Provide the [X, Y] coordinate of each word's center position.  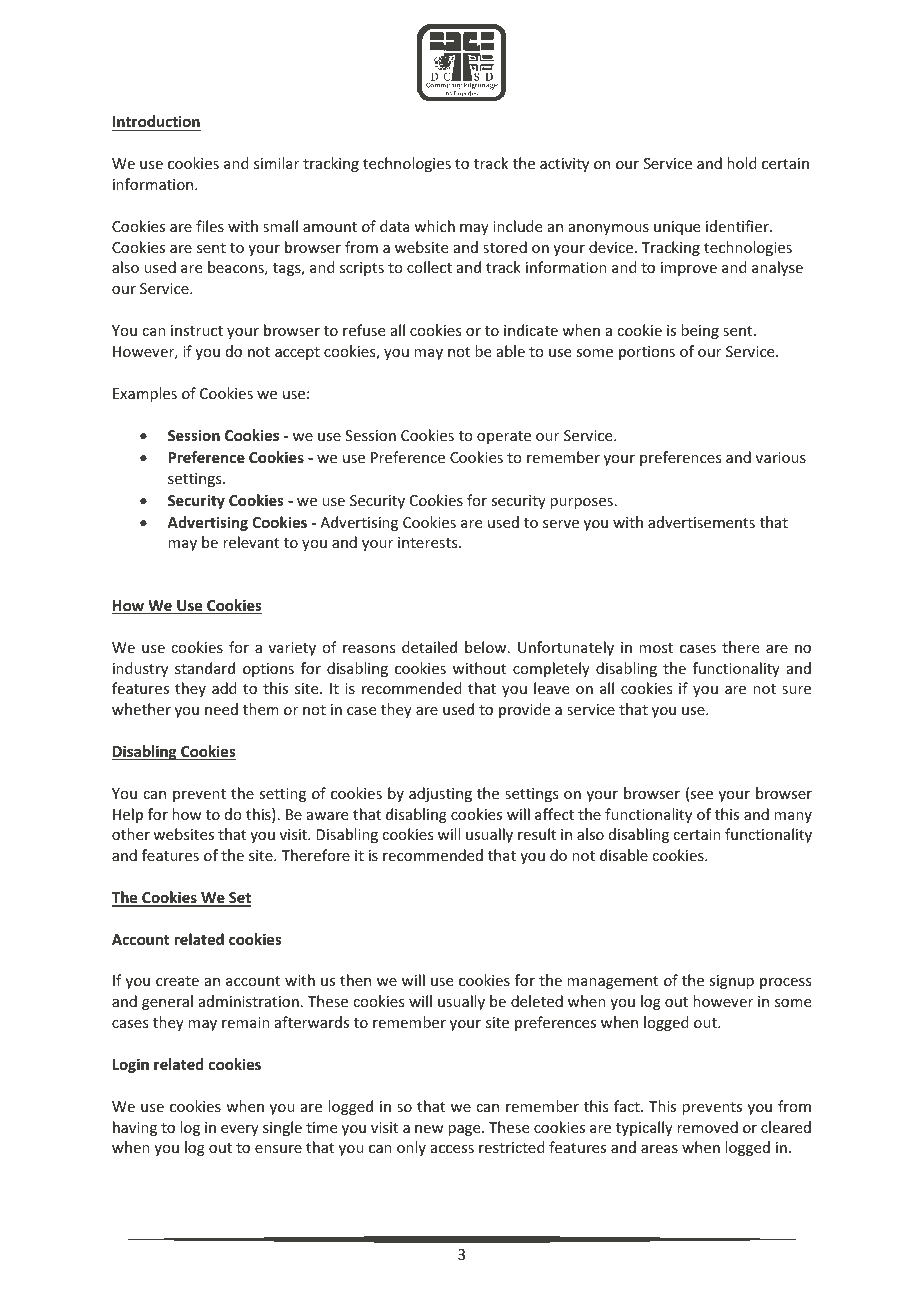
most [656, 648]
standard [205, 668]
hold [742, 163]
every [240, 1130]
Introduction [156, 123]
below [487, 647]
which [434, 226]
